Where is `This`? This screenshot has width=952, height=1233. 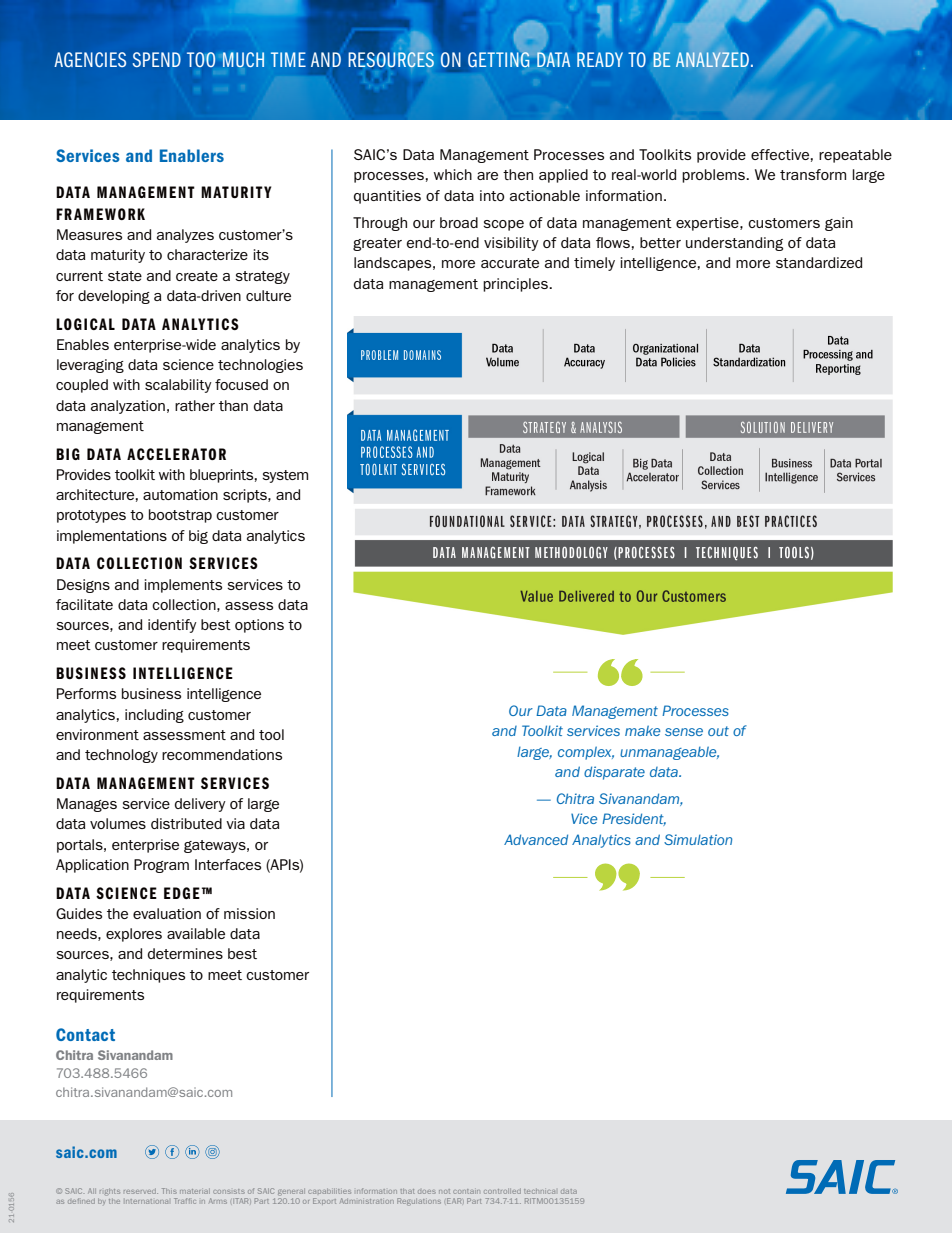
This is located at coordinates (169, 1191).
